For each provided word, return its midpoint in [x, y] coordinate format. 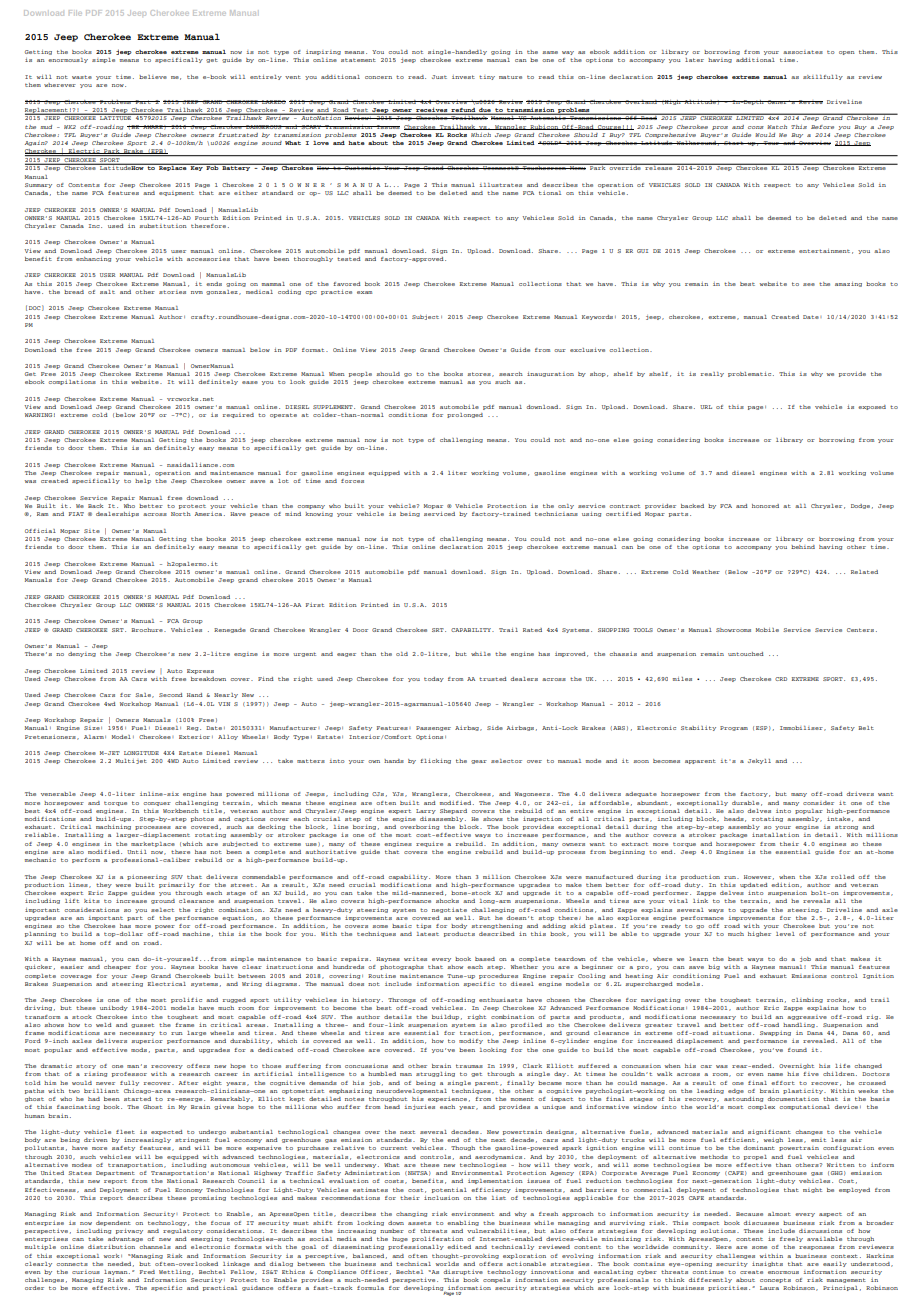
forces [352, 481]
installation [775, 835]
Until [137, 852]
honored [765, 506]
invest [463, 77]
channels [155, 1247]
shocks [447, 901]
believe [153, 77]
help [143, 481]
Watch [777, 127]
